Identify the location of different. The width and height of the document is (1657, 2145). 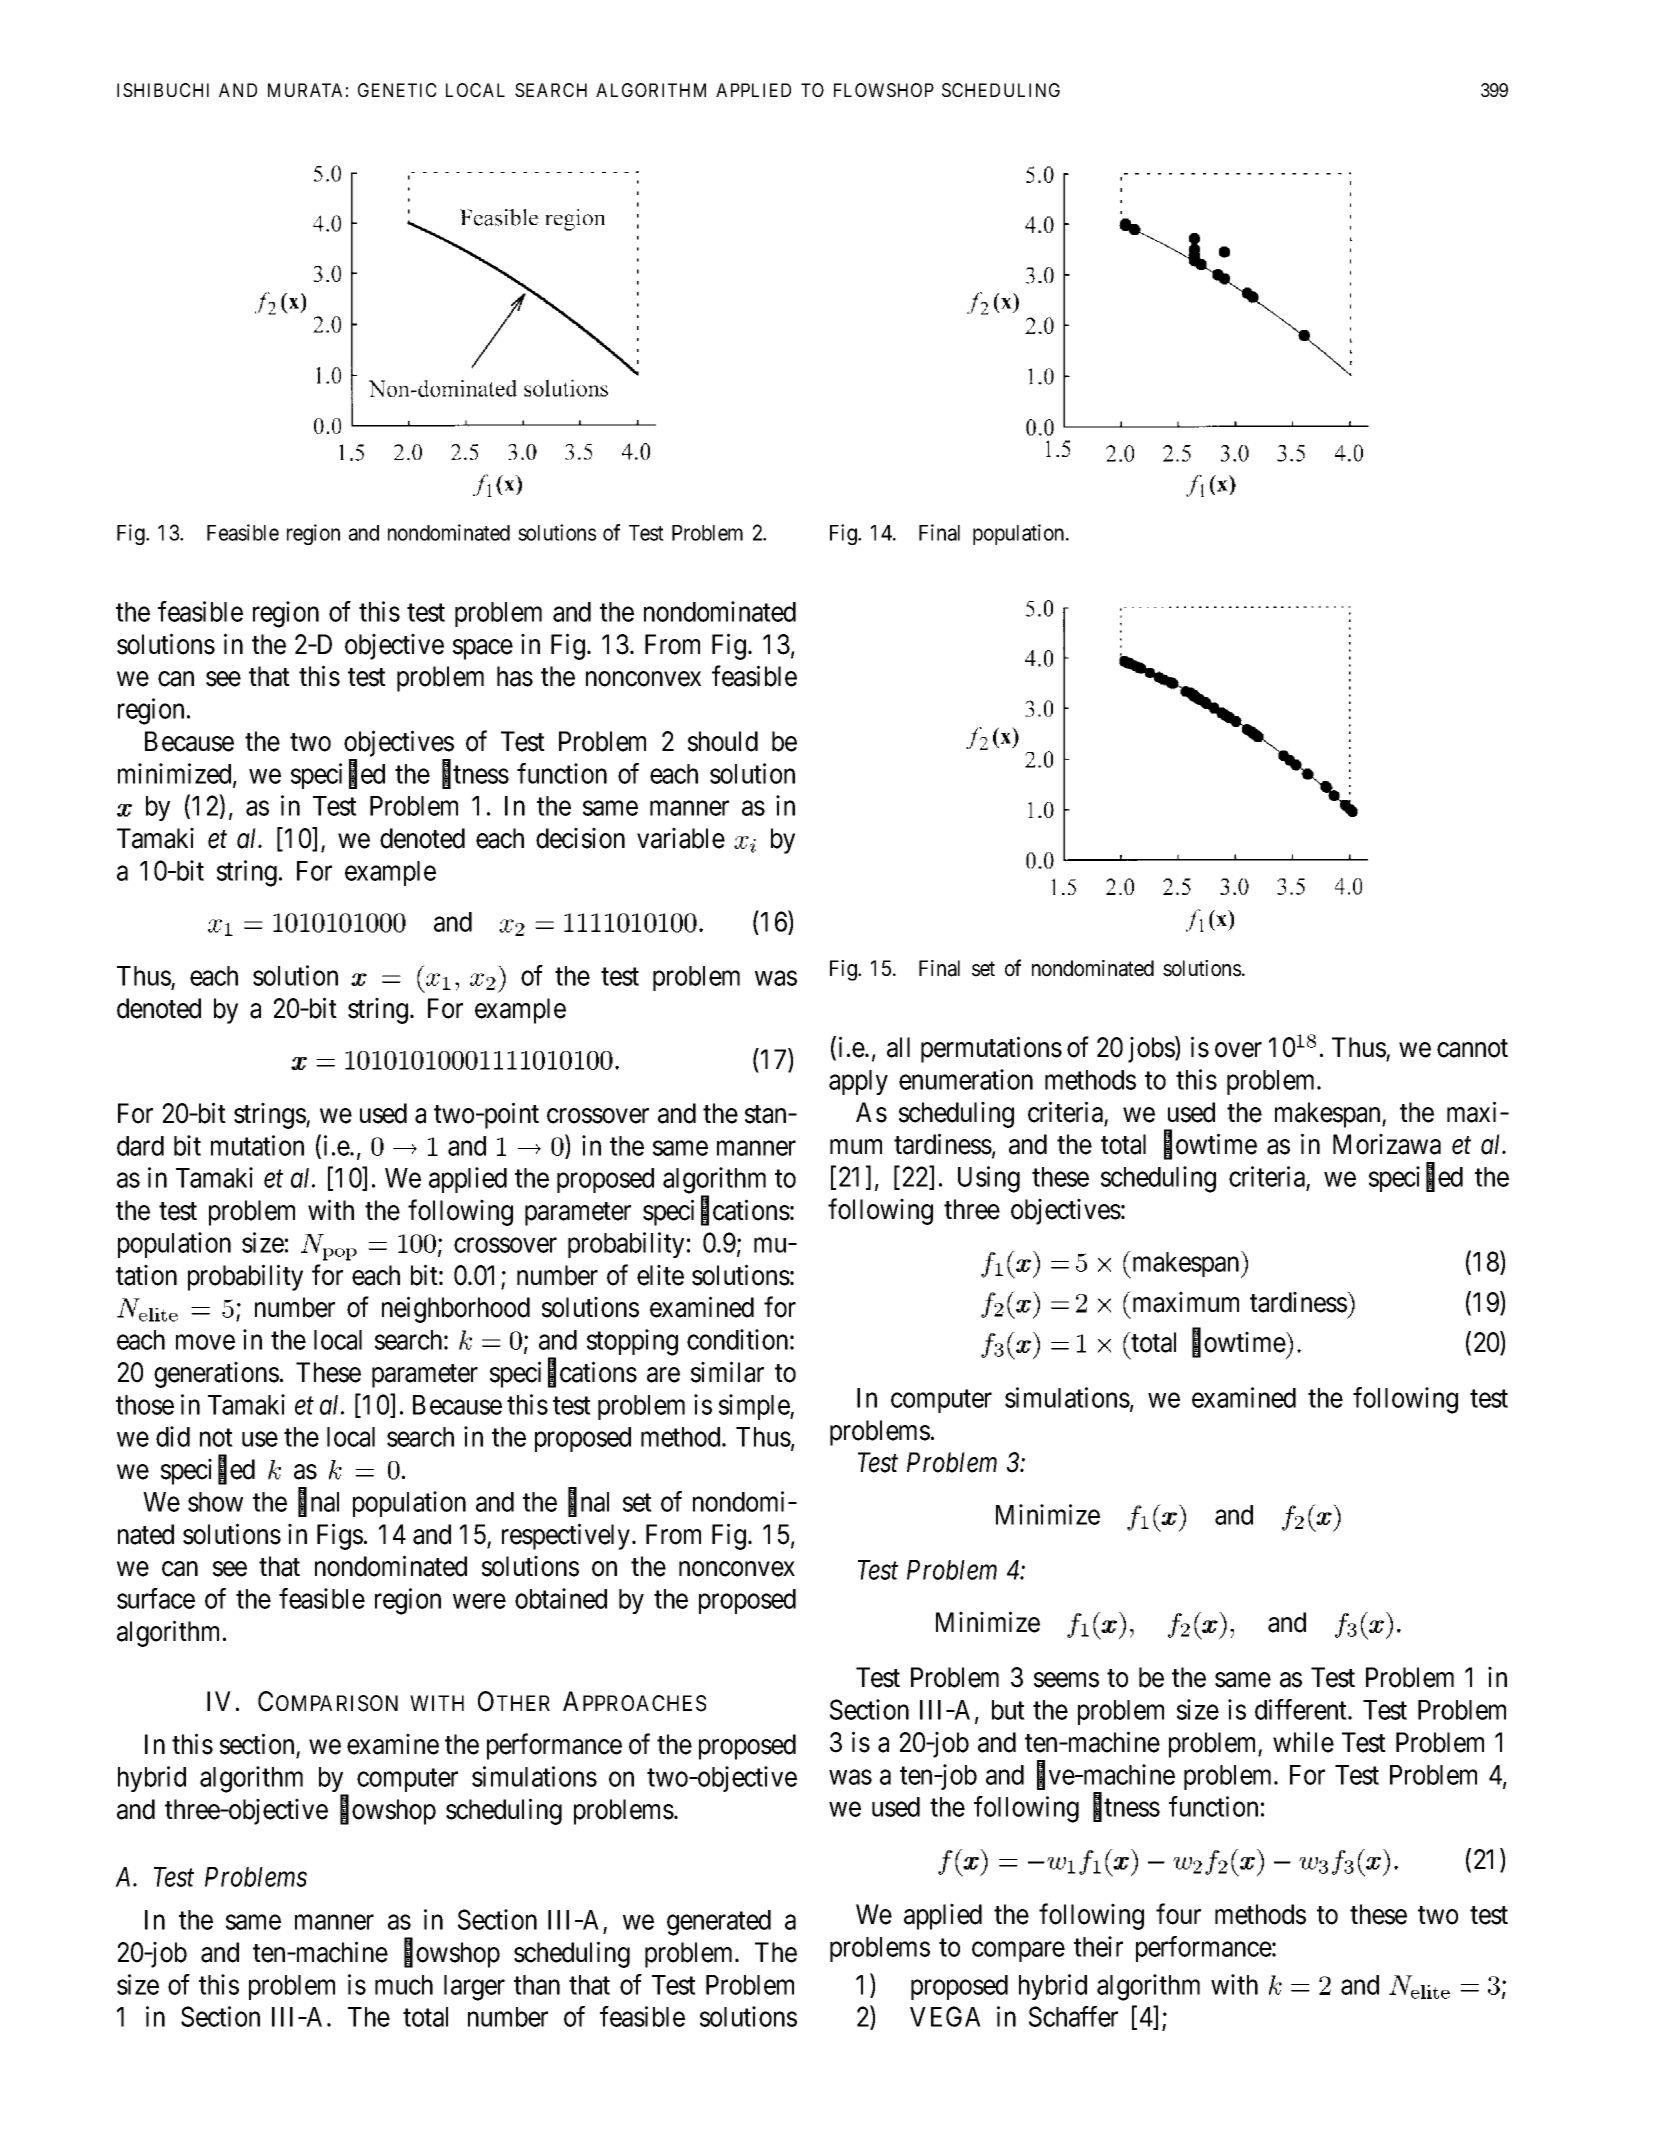
(1302, 1709).
